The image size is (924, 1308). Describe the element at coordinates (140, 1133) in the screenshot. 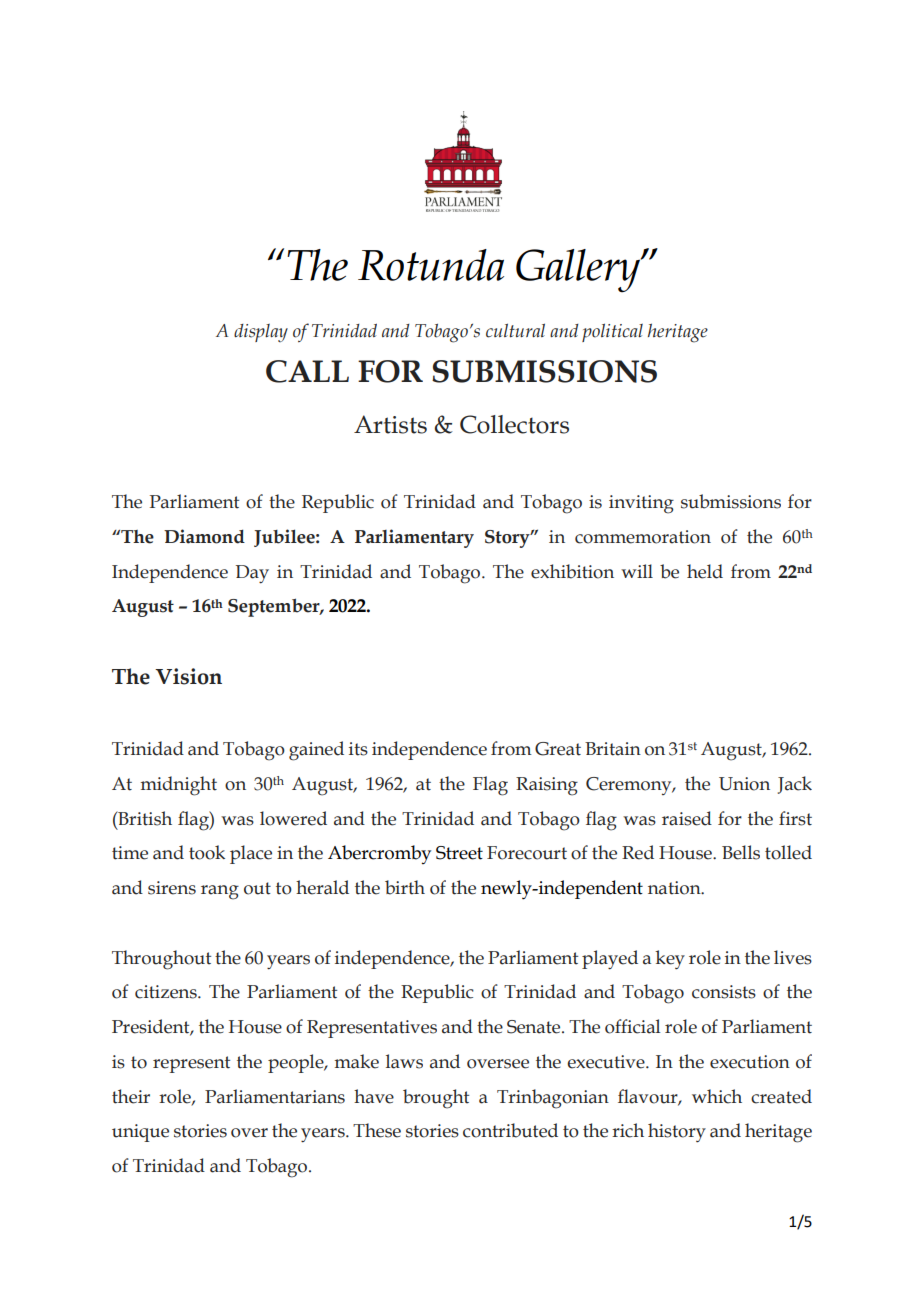

I see `unique` at that location.
